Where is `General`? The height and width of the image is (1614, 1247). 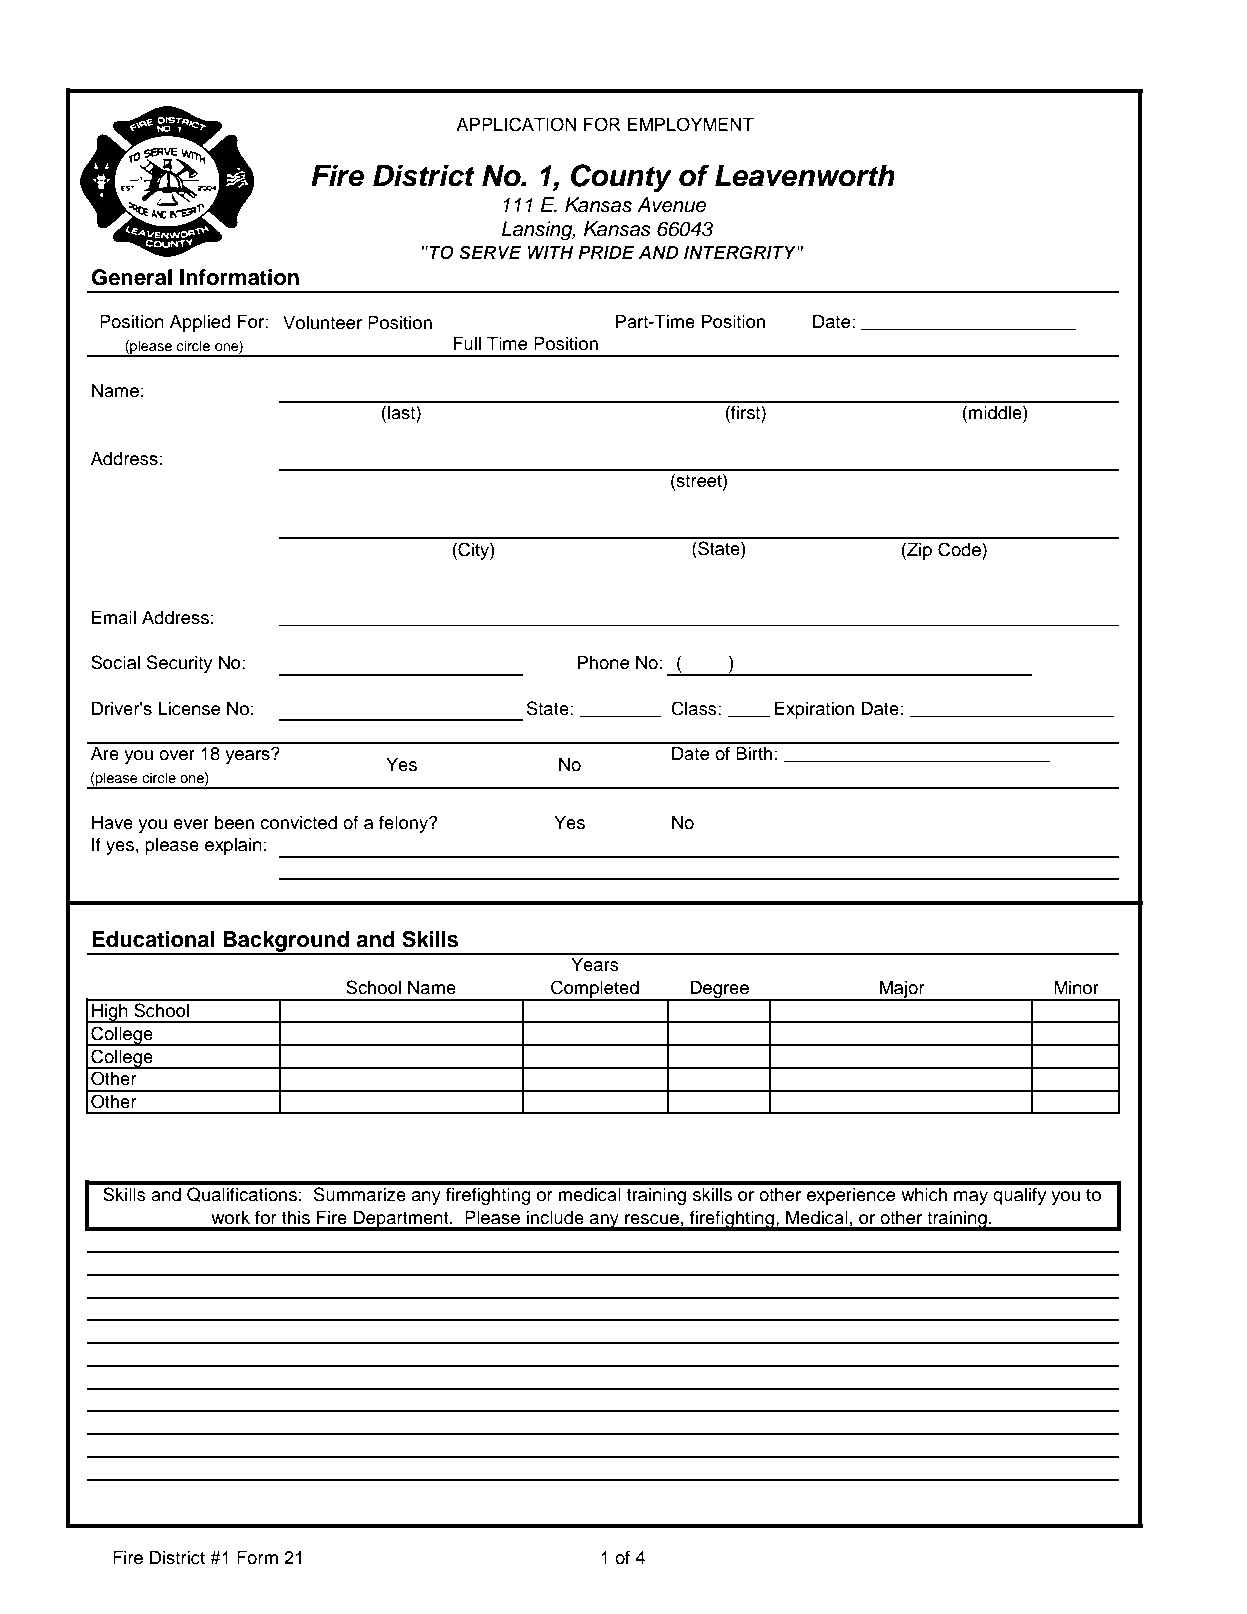 General is located at coordinates (132, 277).
